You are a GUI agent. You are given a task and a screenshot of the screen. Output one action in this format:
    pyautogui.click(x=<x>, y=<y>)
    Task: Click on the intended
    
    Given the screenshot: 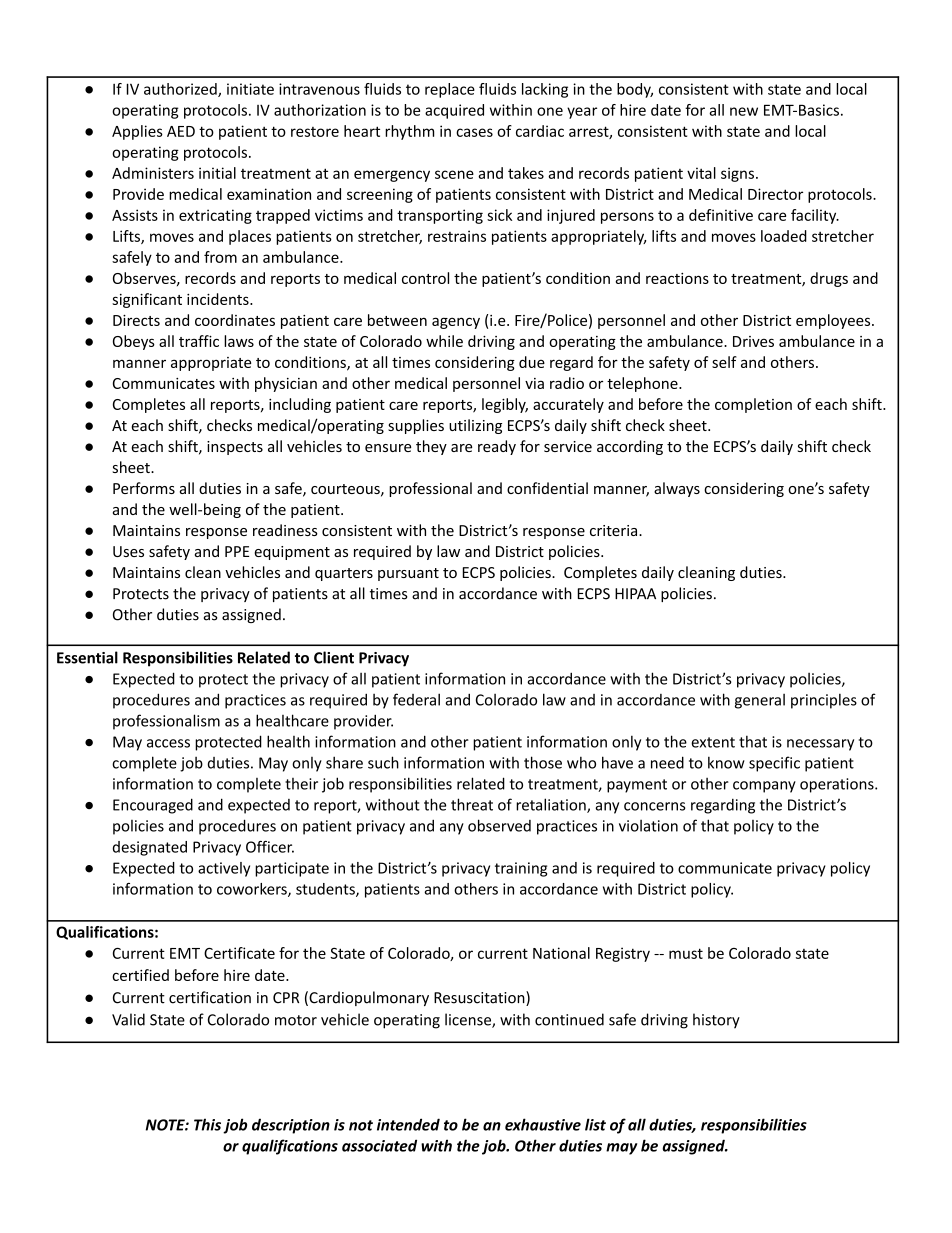 What is the action you would take?
    pyautogui.click(x=408, y=1124)
